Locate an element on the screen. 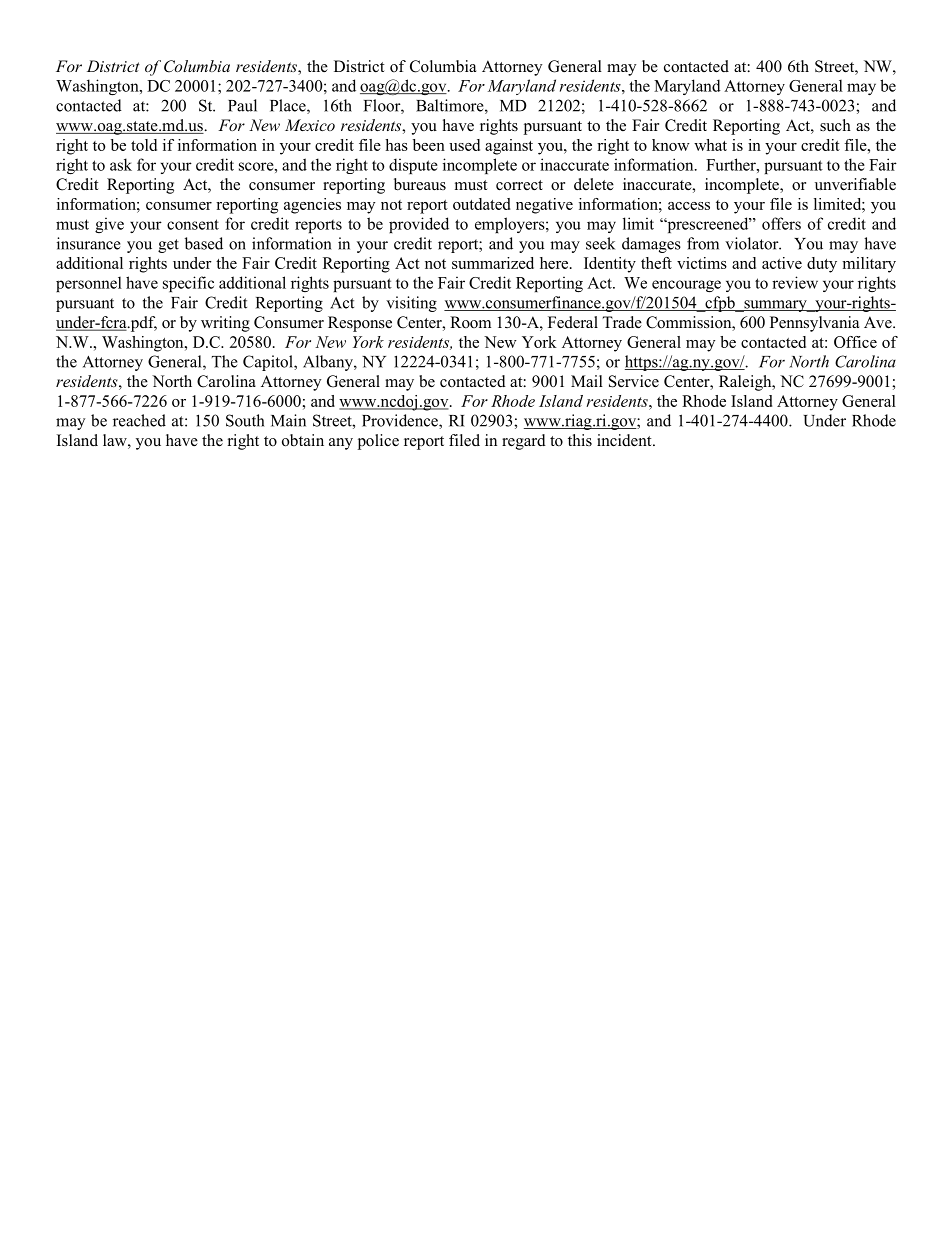  Room is located at coordinates (470, 322).
